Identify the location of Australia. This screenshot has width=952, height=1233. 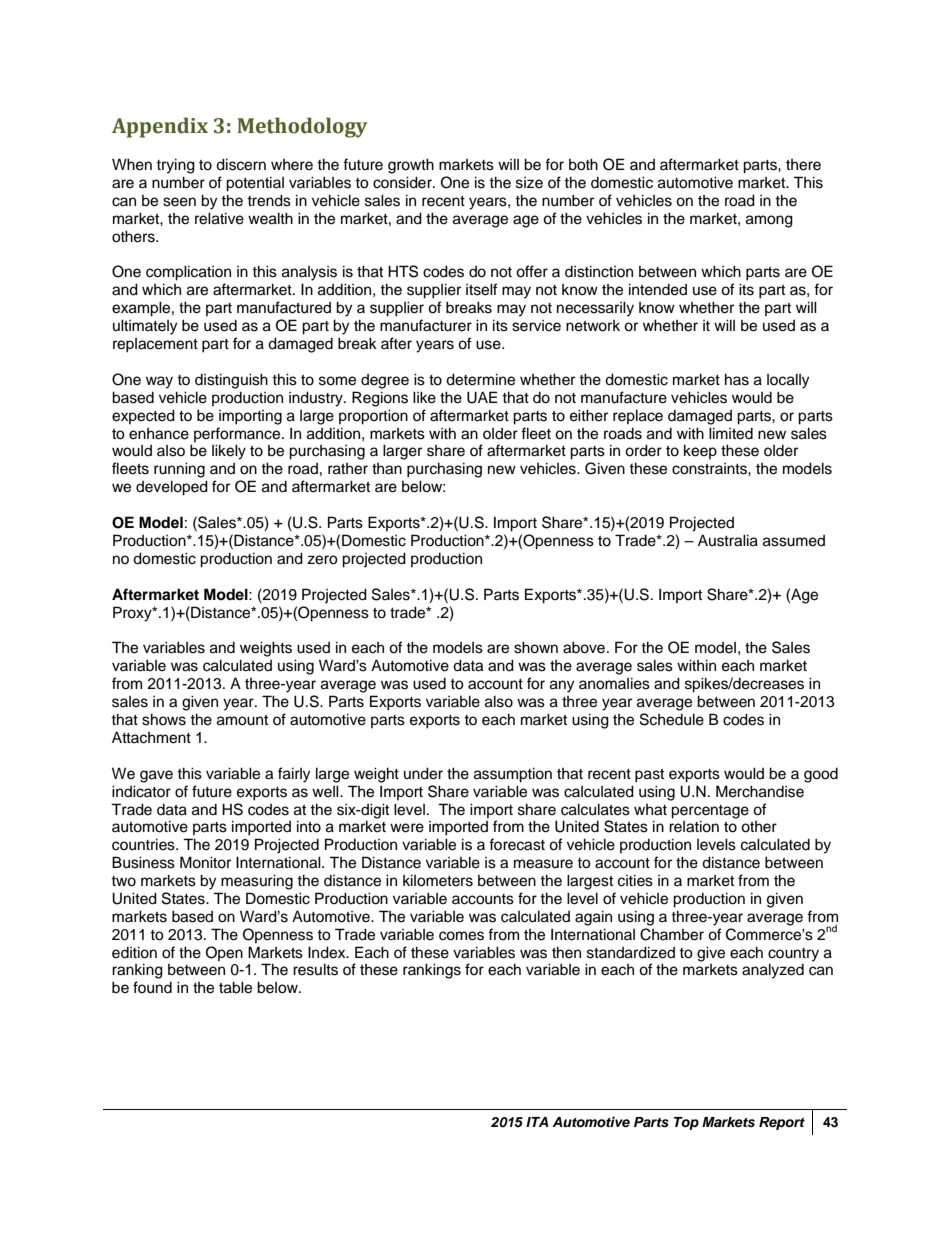
(728, 540).
